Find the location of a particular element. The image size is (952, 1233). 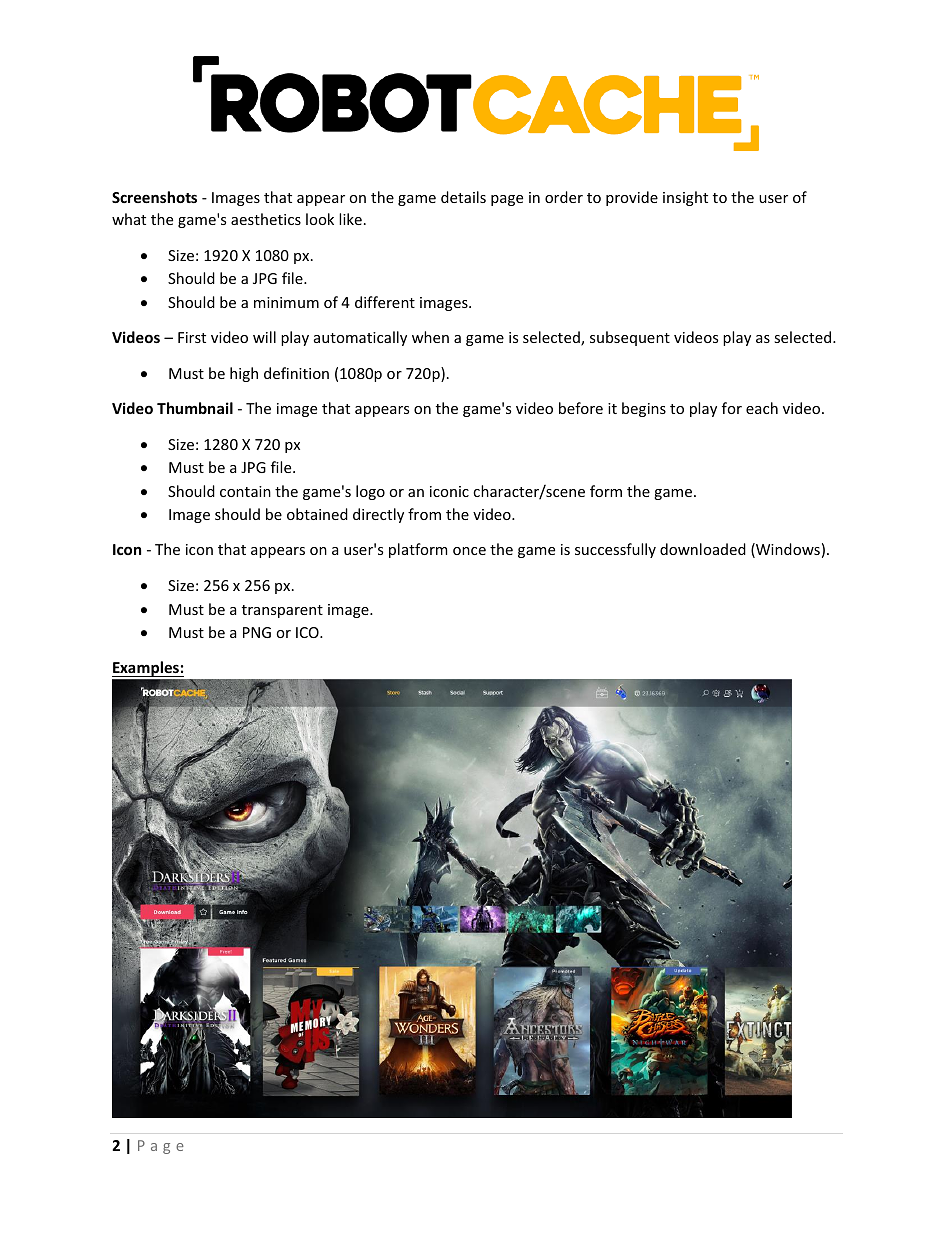

Thumbnail is located at coordinates (195, 408).
